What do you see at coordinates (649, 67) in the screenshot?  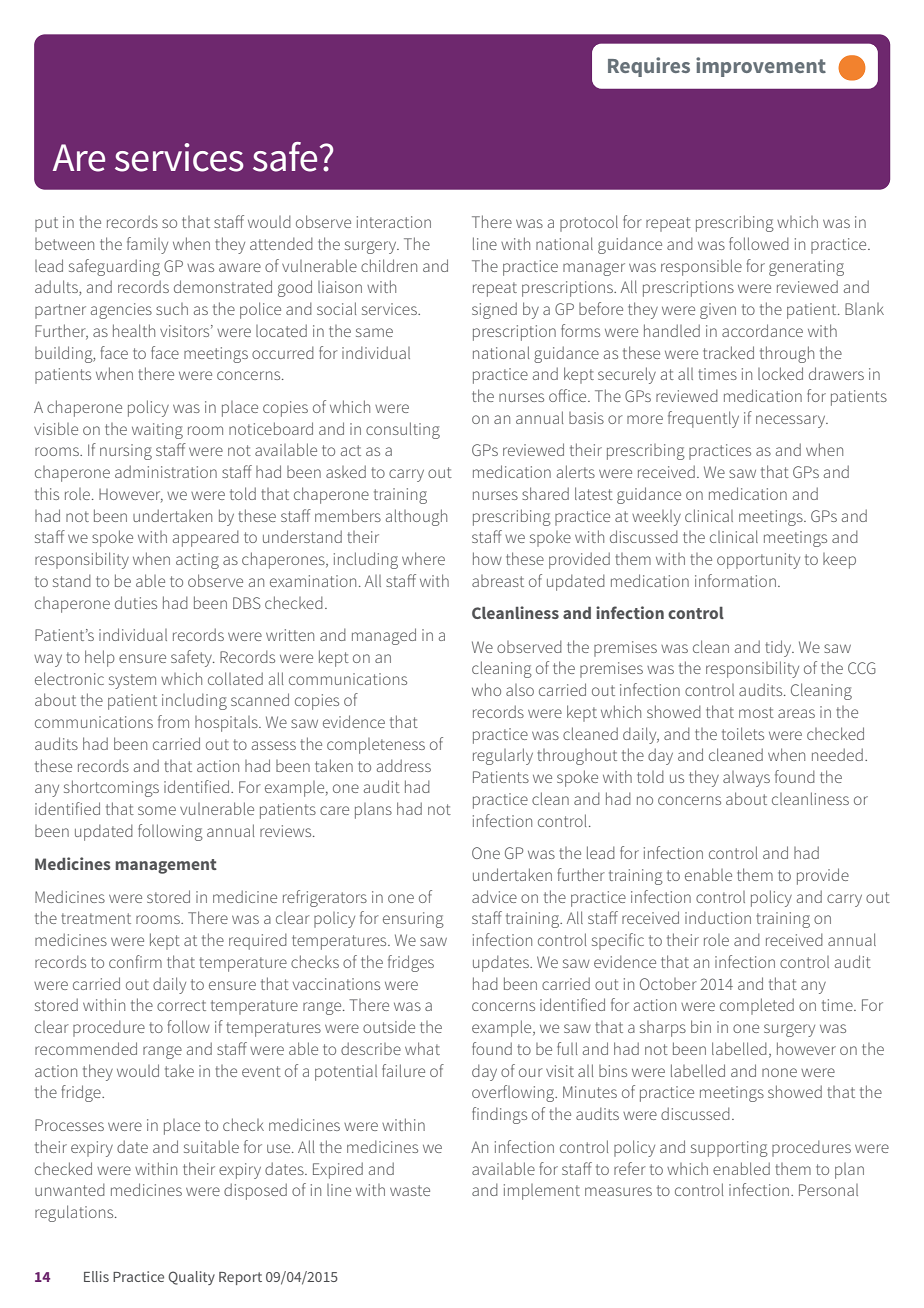 I see `Requires` at bounding box center [649, 67].
